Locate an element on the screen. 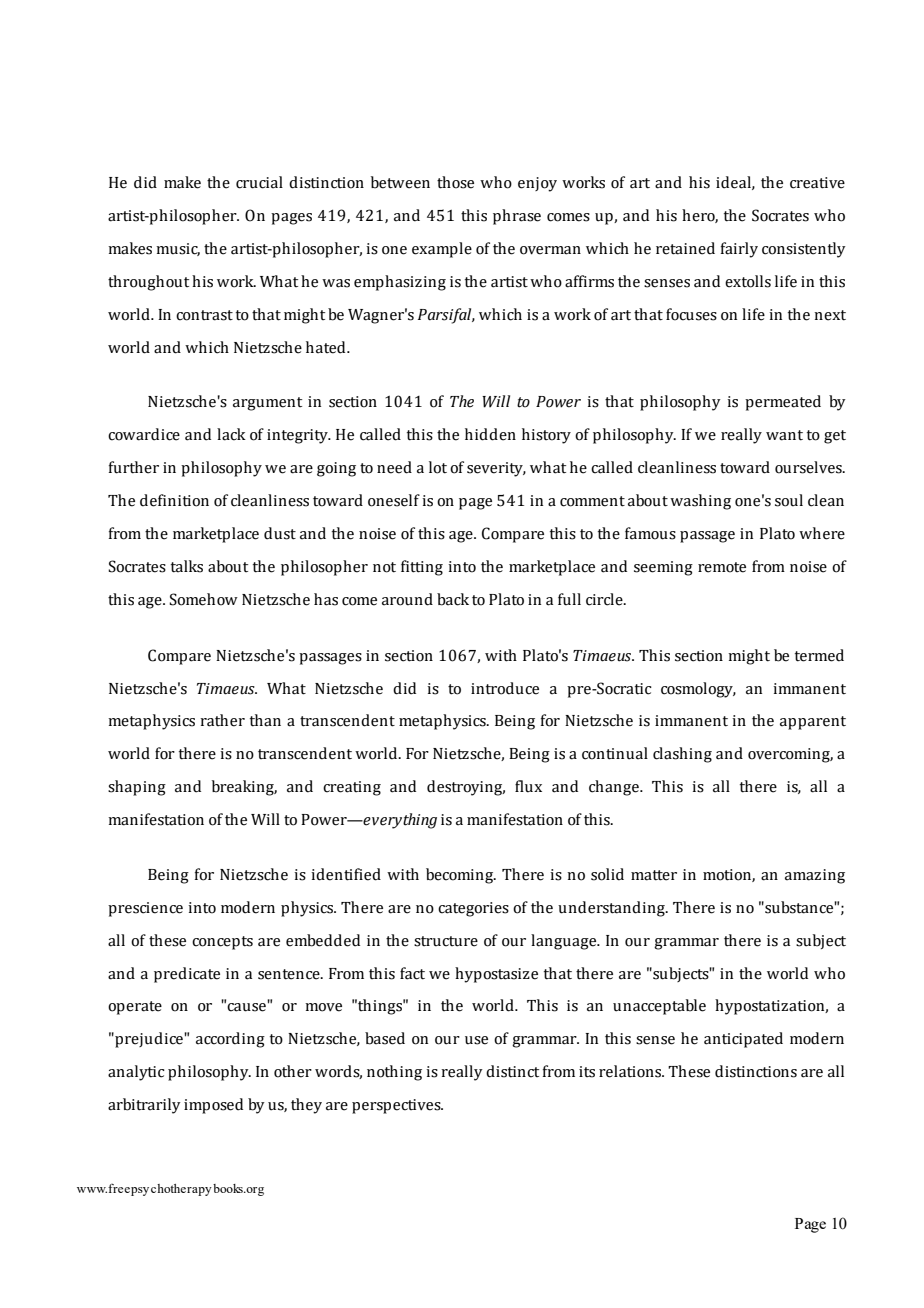  crucial is located at coordinates (259, 182).
